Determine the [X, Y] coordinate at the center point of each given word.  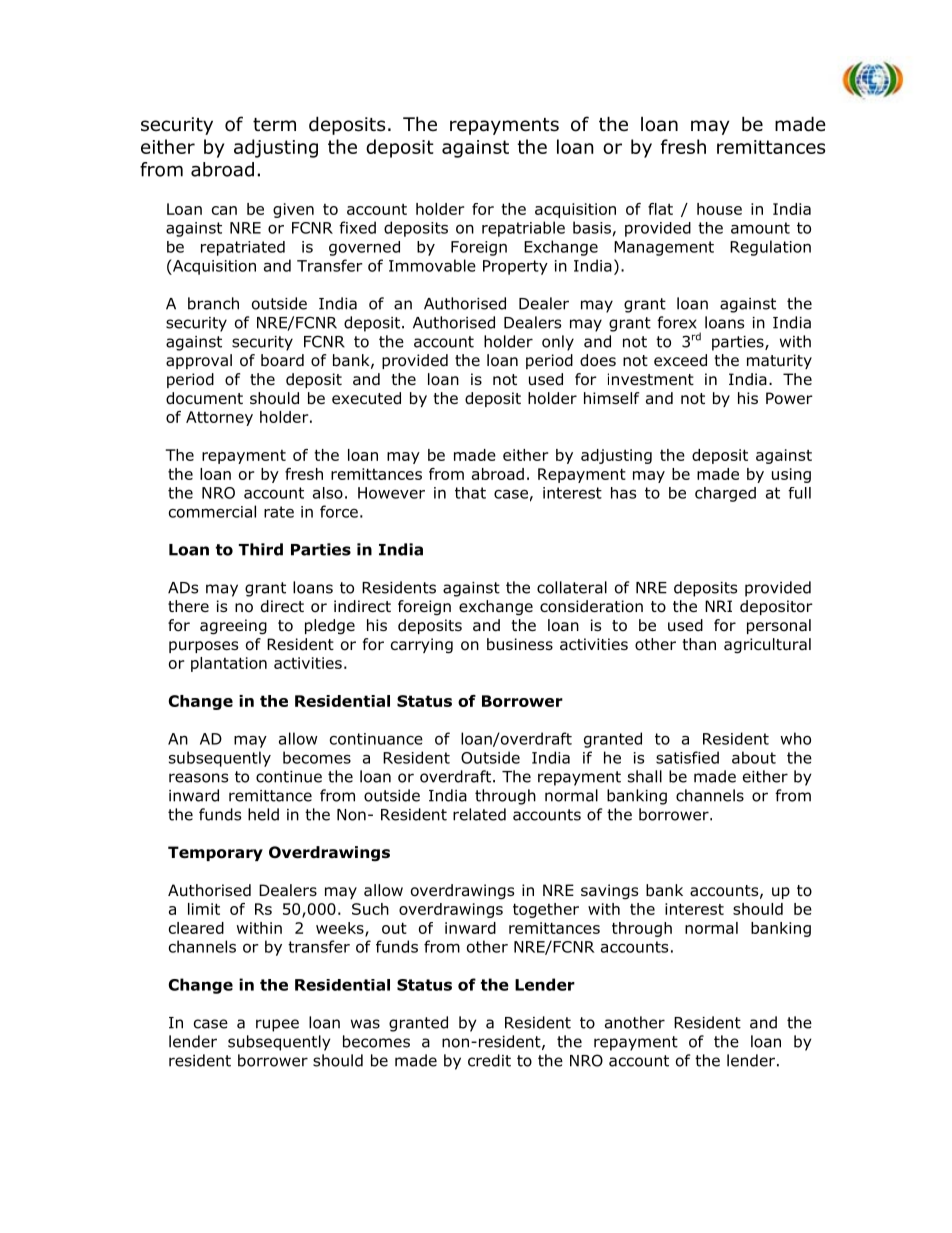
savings [609, 892]
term [274, 125]
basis [592, 227]
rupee [277, 1025]
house [719, 209]
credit [489, 1060]
